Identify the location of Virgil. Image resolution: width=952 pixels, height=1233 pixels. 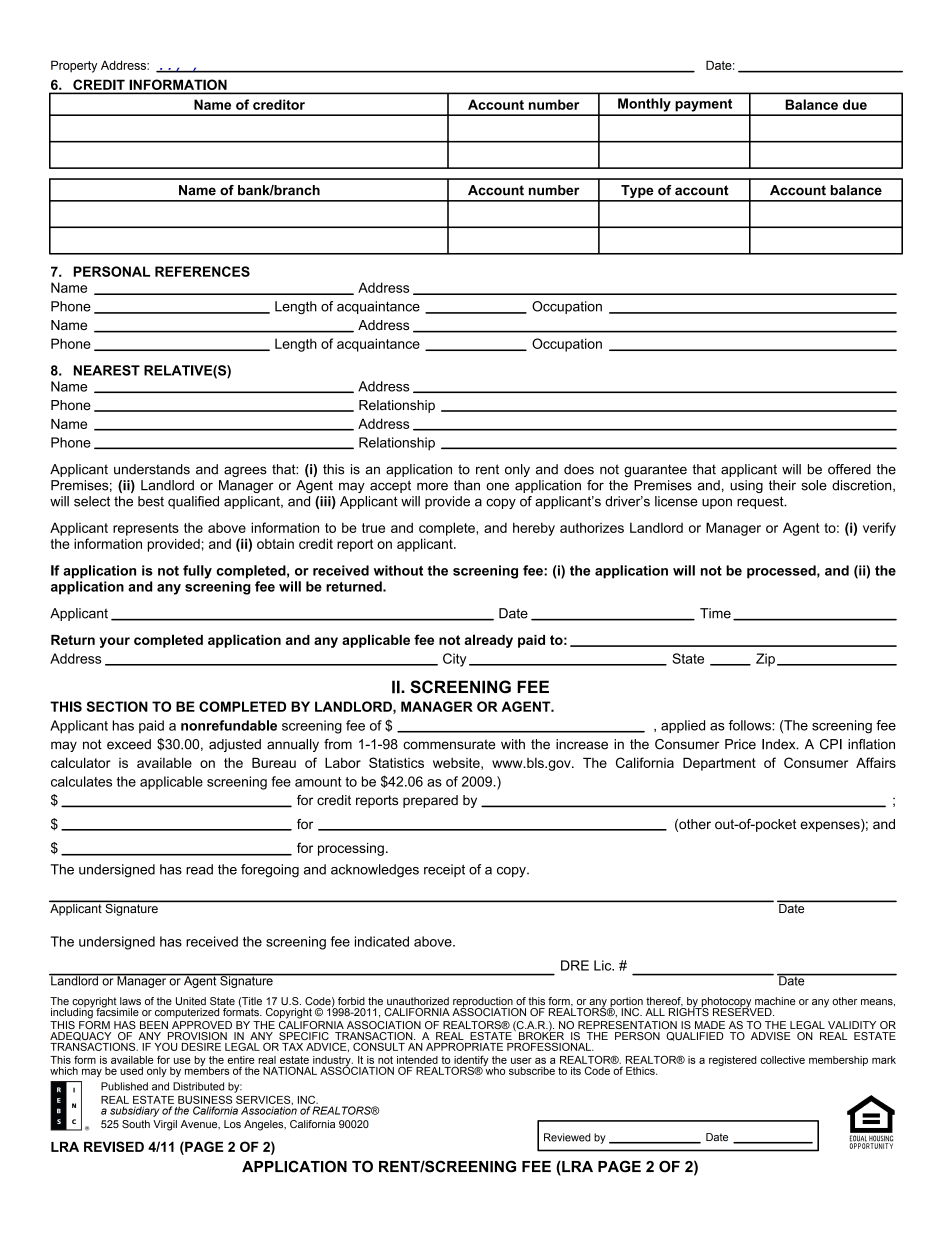
(165, 1125).
